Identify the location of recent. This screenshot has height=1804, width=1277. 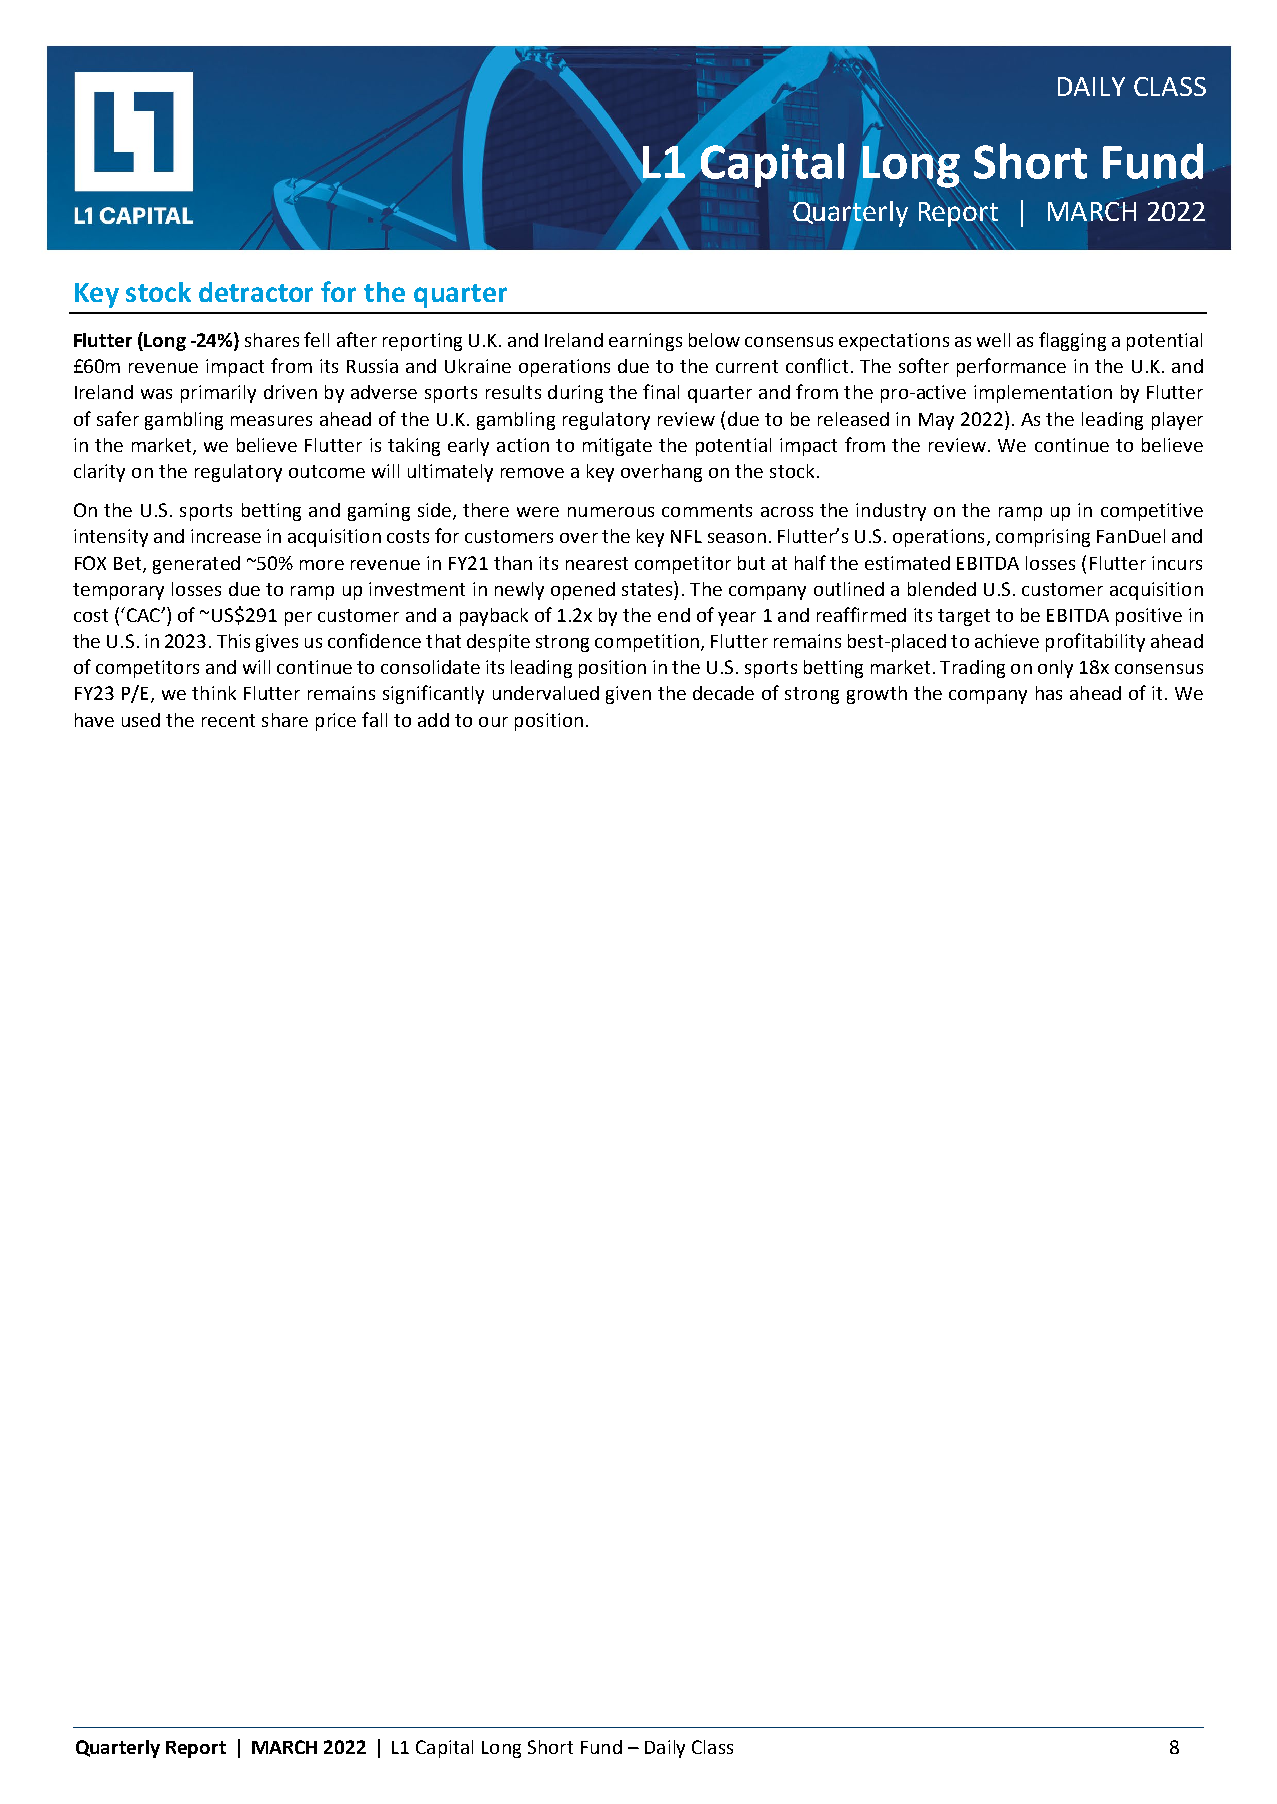
(228, 720).
